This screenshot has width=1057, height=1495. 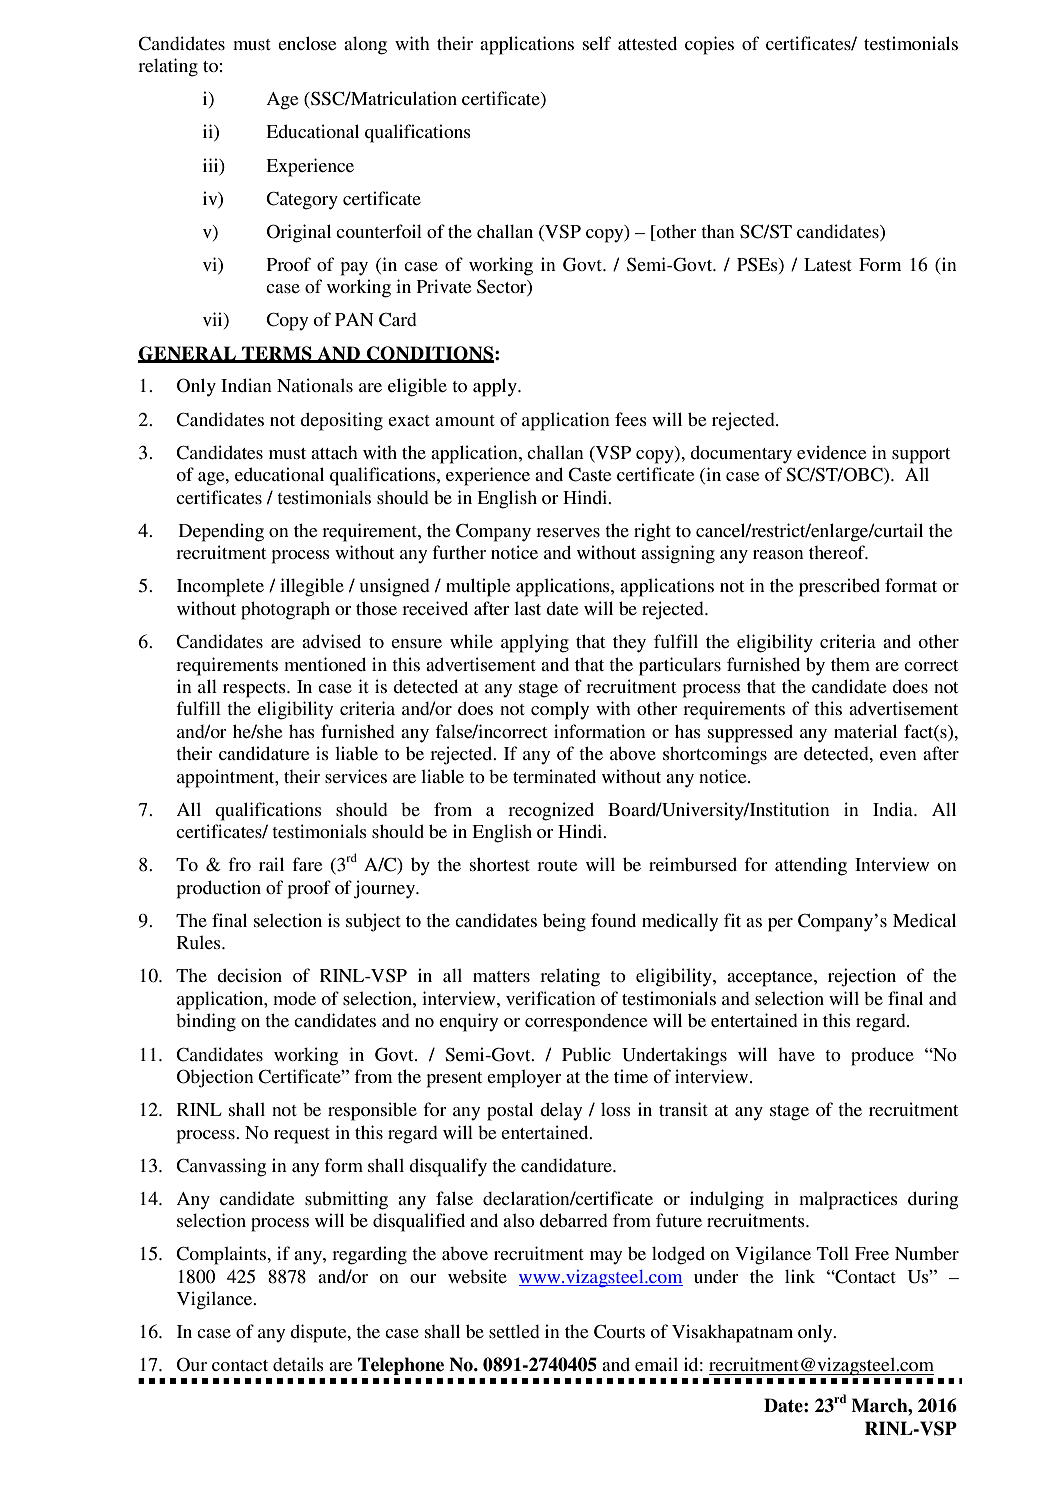 What do you see at coordinates (831, 452) in the screenshot?
I see `evidence` at bounding box center [831, 452].
